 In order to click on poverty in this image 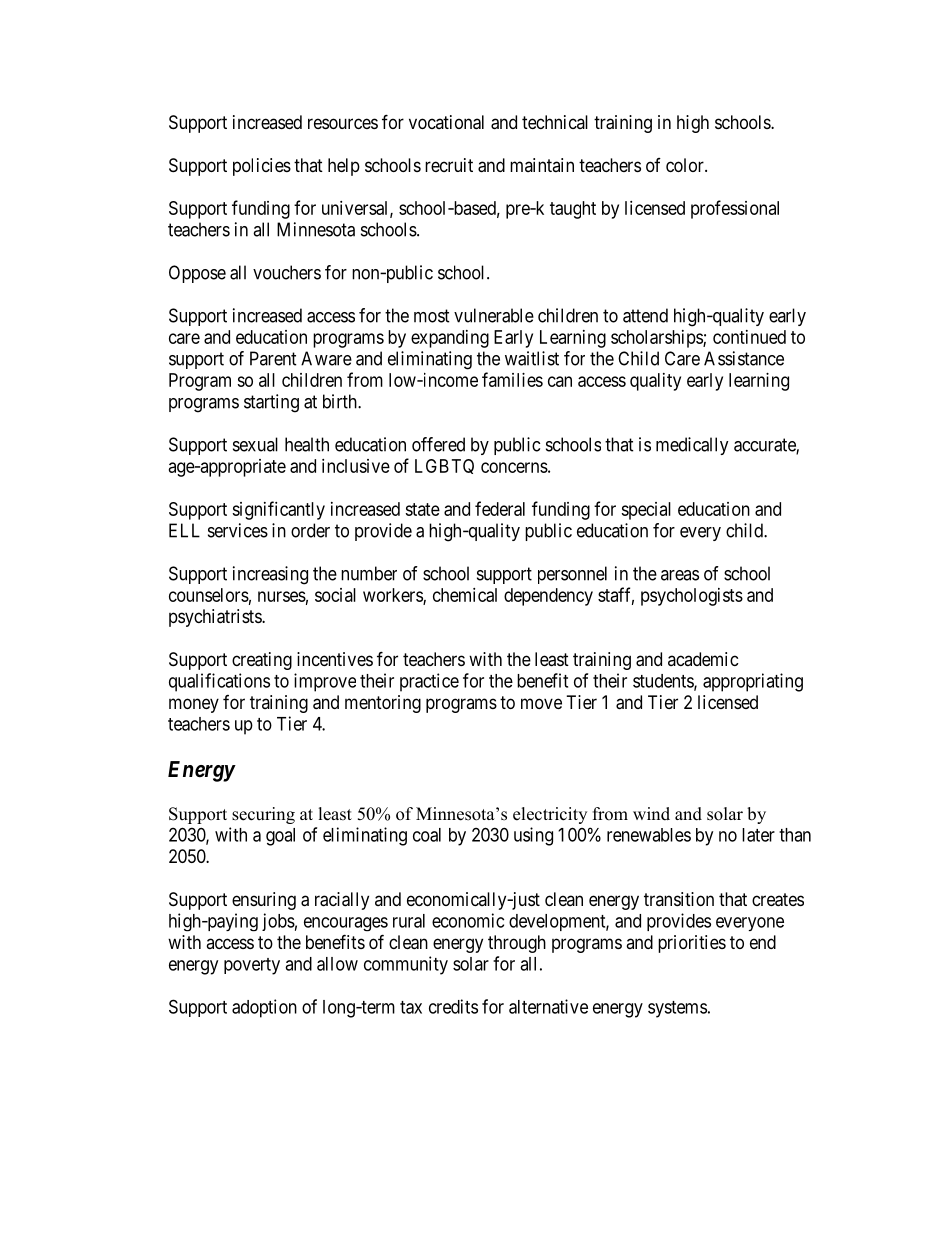, I will do `click(252, 966)`.
